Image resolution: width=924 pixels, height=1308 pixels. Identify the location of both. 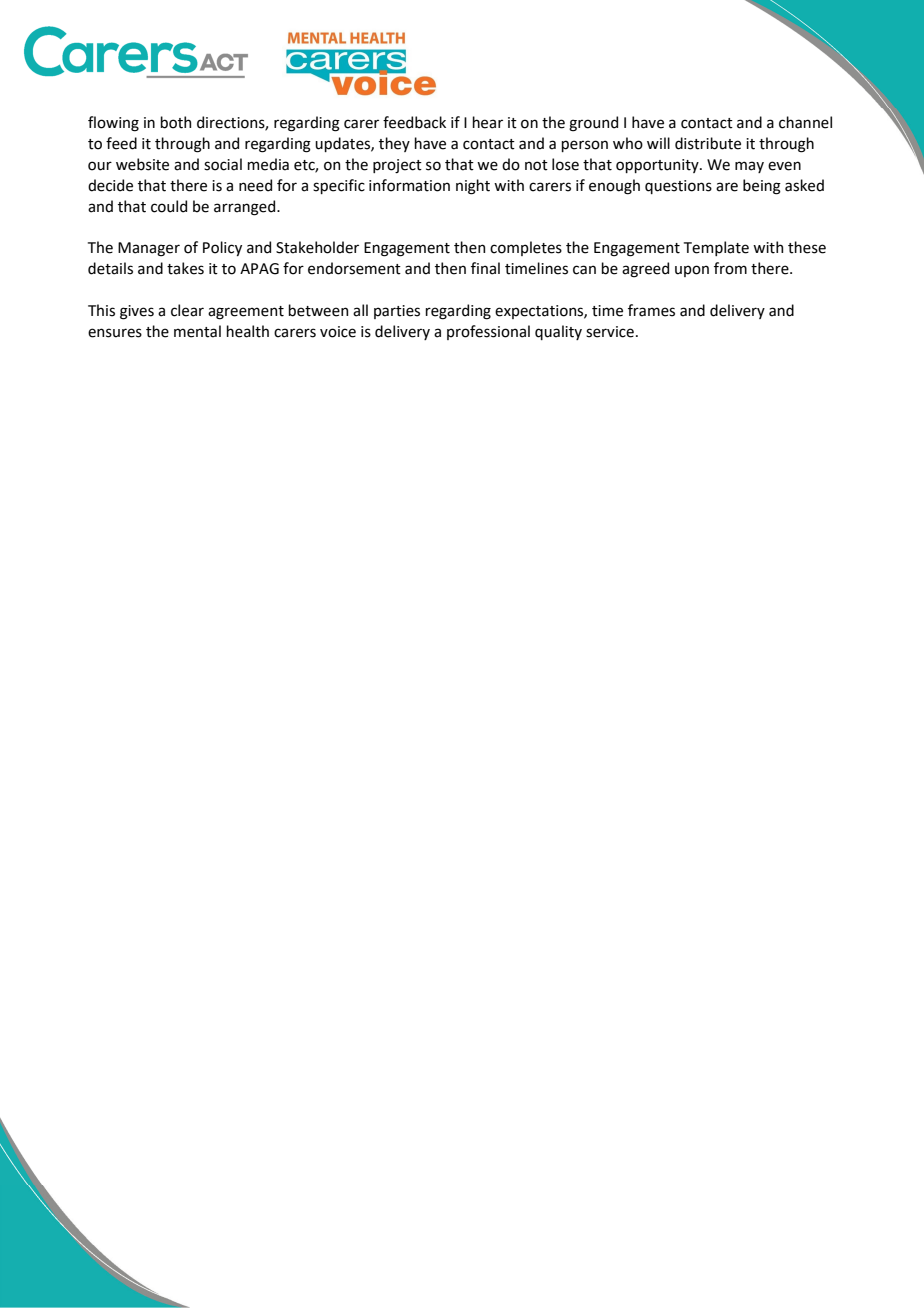
(175, 122).
